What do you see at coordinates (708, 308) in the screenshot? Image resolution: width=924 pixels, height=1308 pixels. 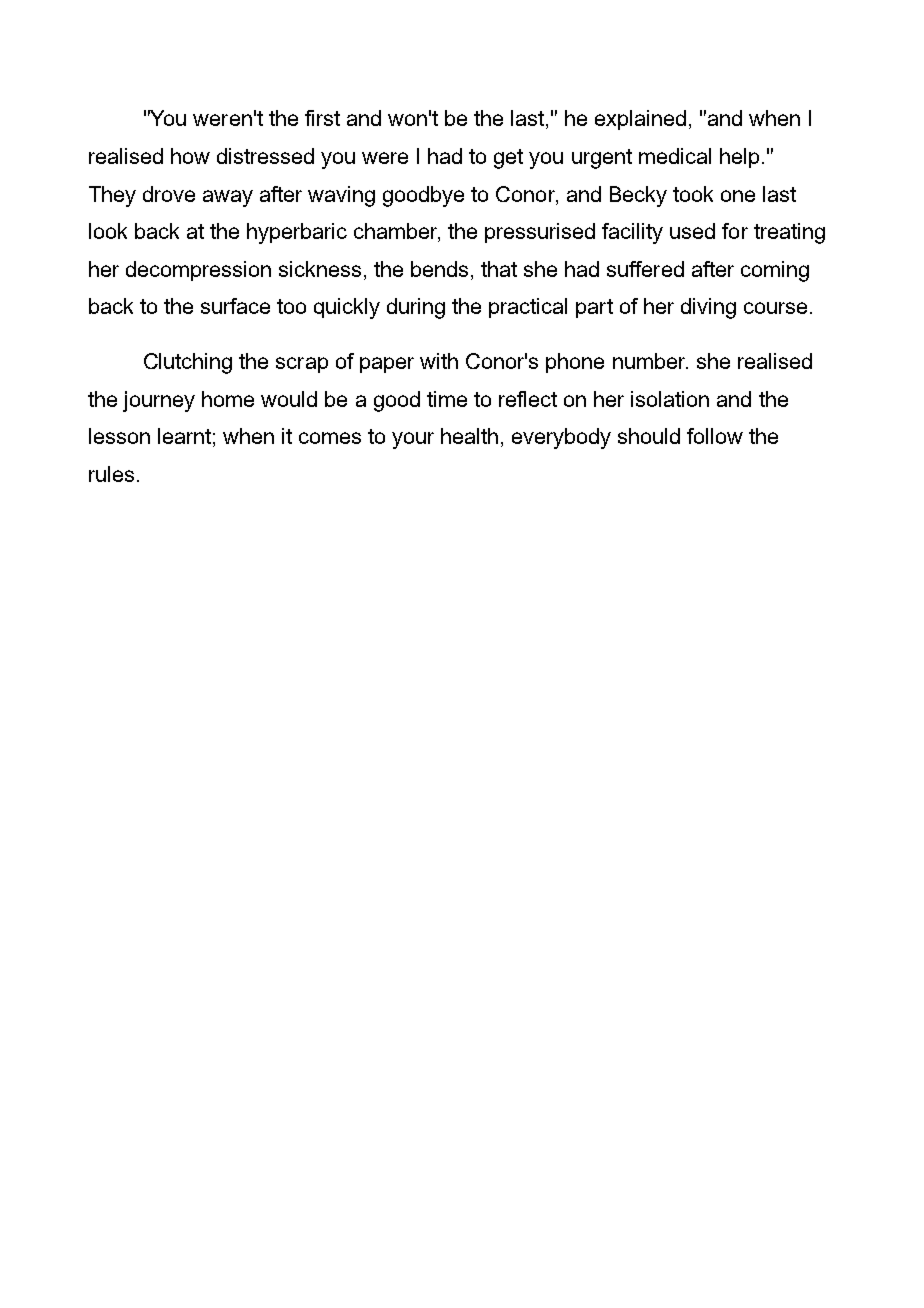 I see `diving` at bounding box center [708, 308].
